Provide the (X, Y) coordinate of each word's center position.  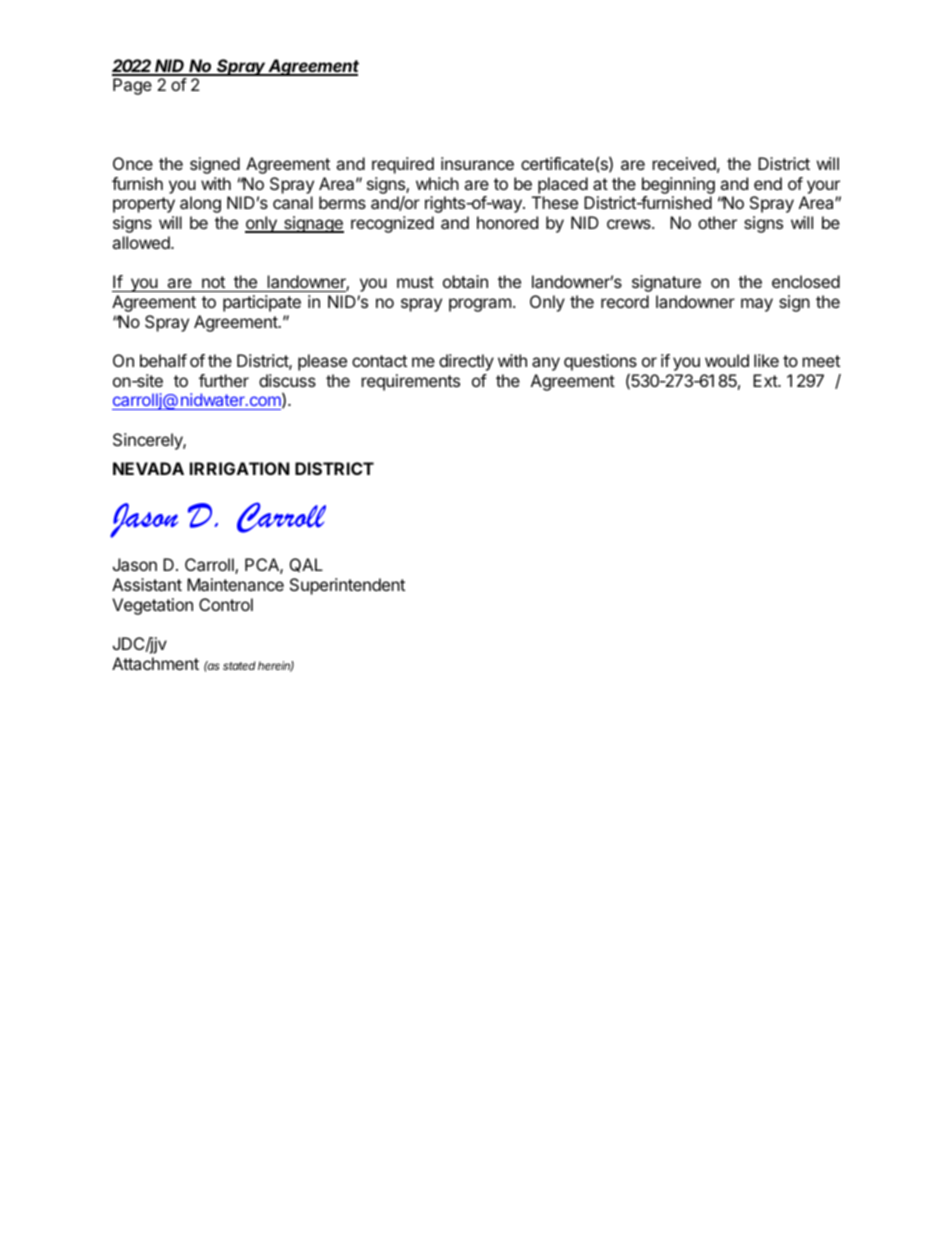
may (757, 305)
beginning (678, 185)
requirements (411, 382)
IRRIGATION (239, 468)
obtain (465, 281)
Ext (766, 380)
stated (239, 665)
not (213, 282)
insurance (477, 163)
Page (132, 86)
